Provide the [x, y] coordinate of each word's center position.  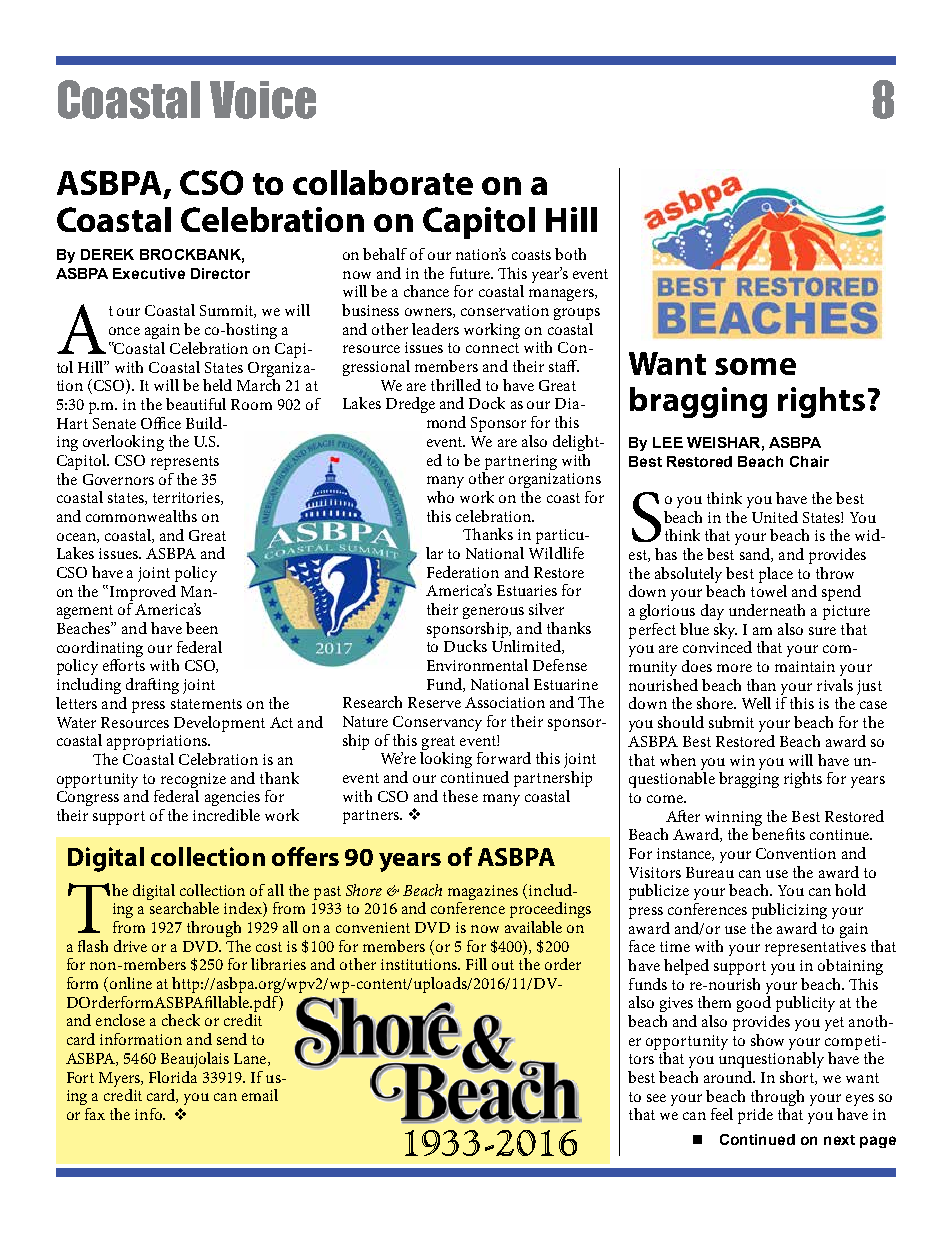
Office [161, 423]
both [570, 254]
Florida [173, 1077]
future [471, 273]
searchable [184, 908]
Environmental [477, 665]
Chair [809, 461]
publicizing [789, 911]
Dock [487, 403]
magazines [483, 894]
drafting [152, 686]
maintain [805, 666]
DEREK [107, 254]
